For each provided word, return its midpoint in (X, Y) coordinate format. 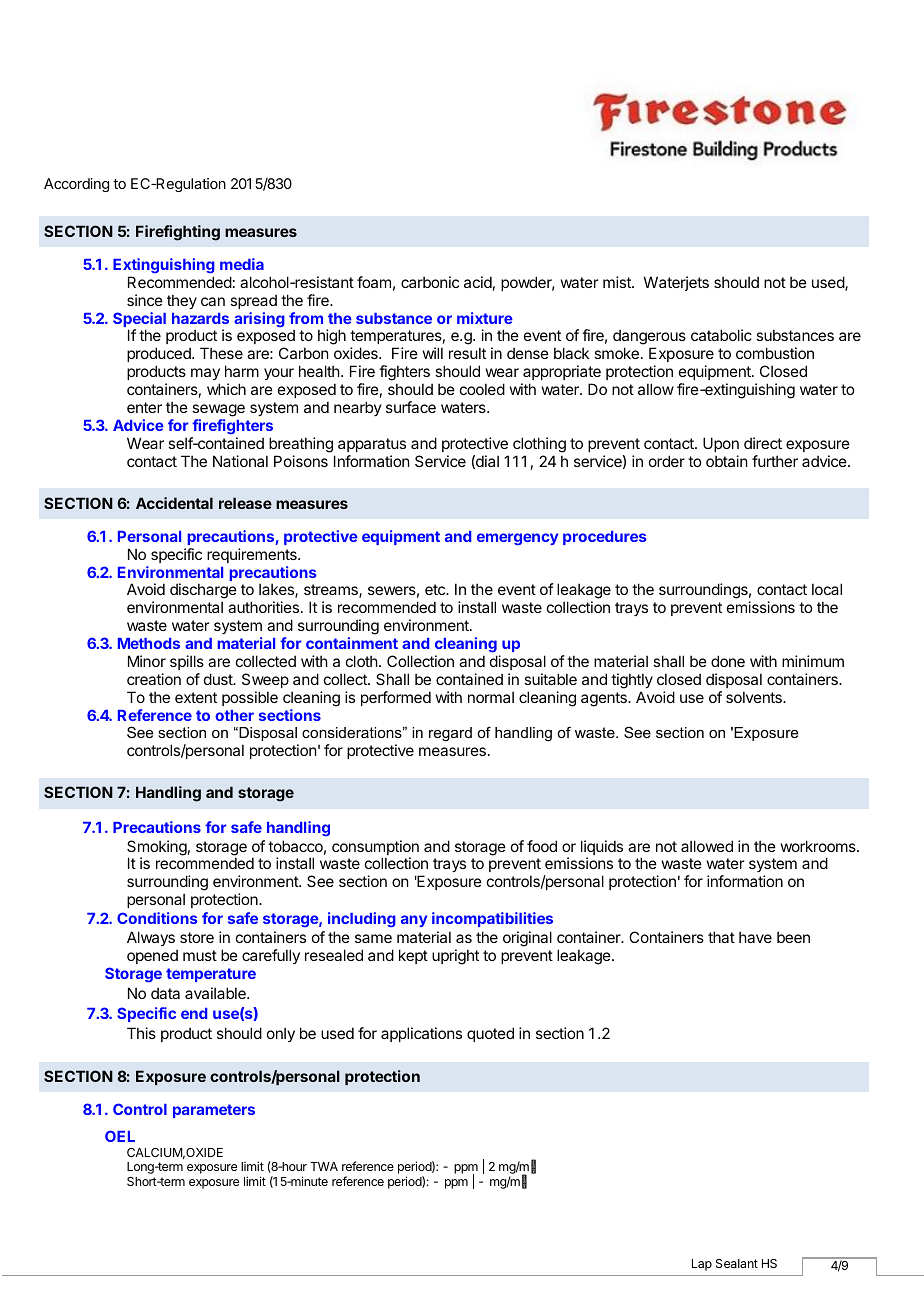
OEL (120, 1136)
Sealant (737, 1263)
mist (618, 282)
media (242, 264)
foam (374, 282)
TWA (324, 1166)
